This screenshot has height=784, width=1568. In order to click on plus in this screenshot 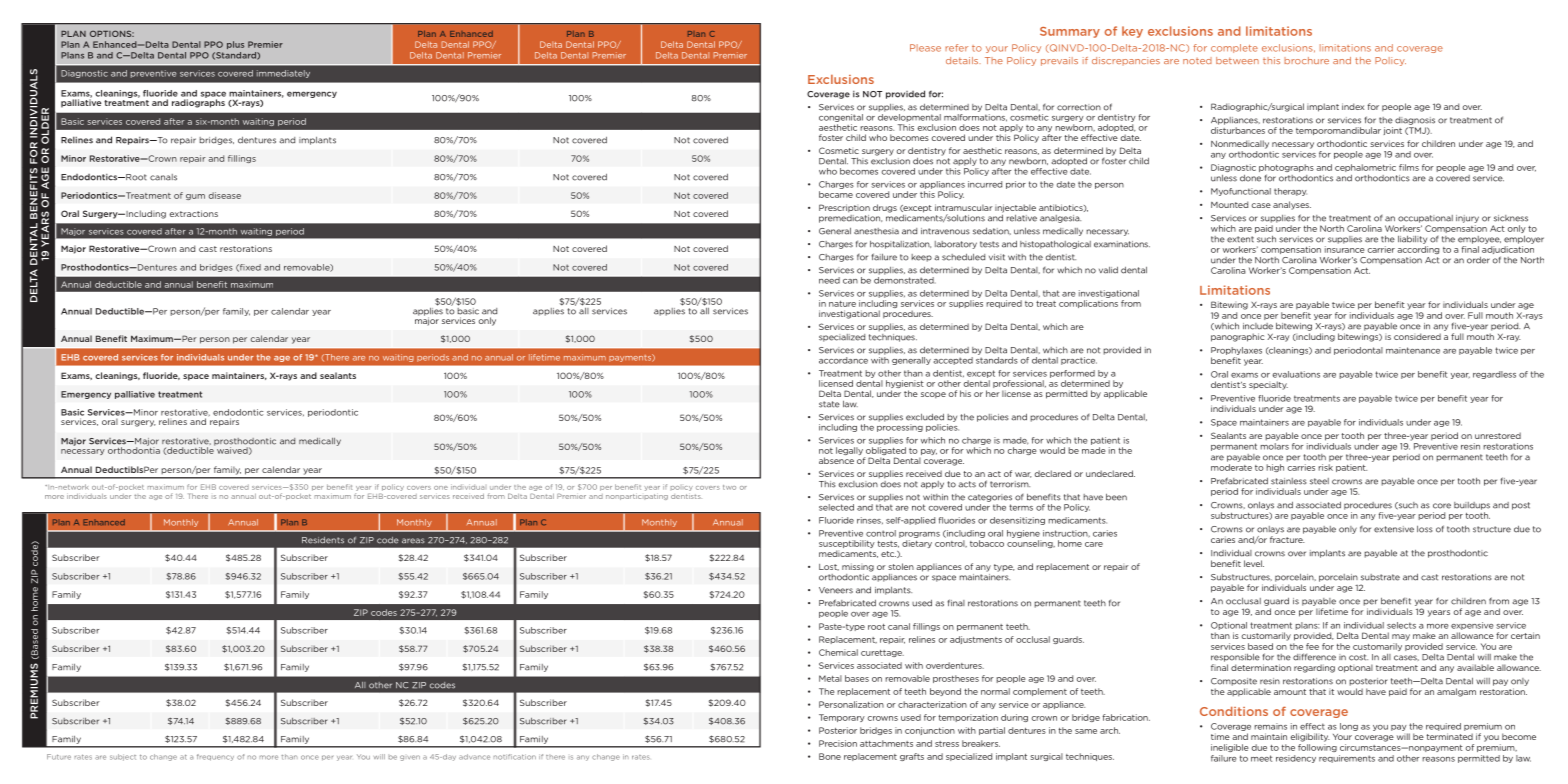, I will do `click(235, 45)`.
